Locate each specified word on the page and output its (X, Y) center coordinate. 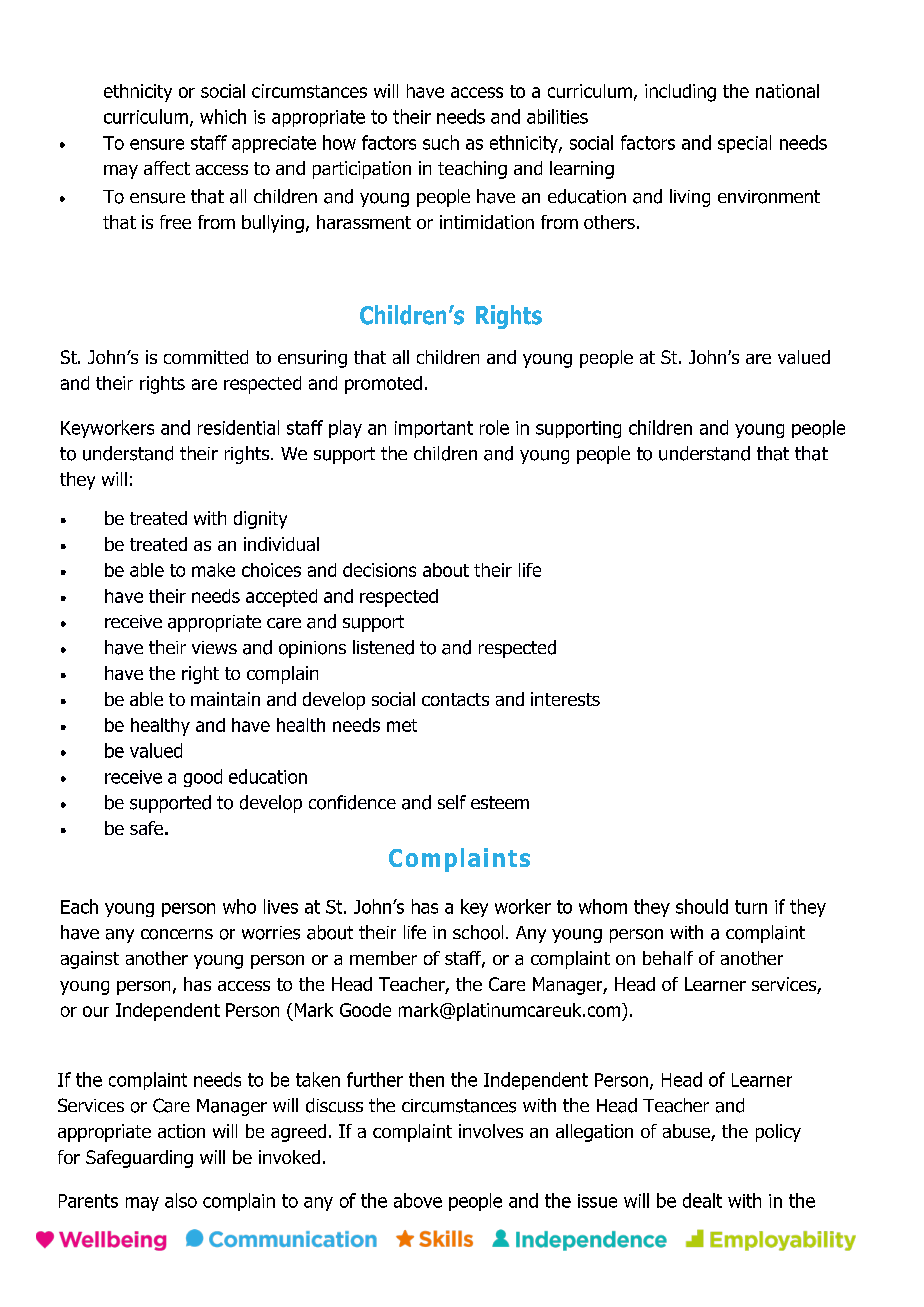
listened (383, 647)
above (418, 1200)
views (214, 647)
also (181, 1200)
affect (167, 168)
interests (565, 699)
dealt (702, 1200)
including (680, 93)
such (441, 142)
